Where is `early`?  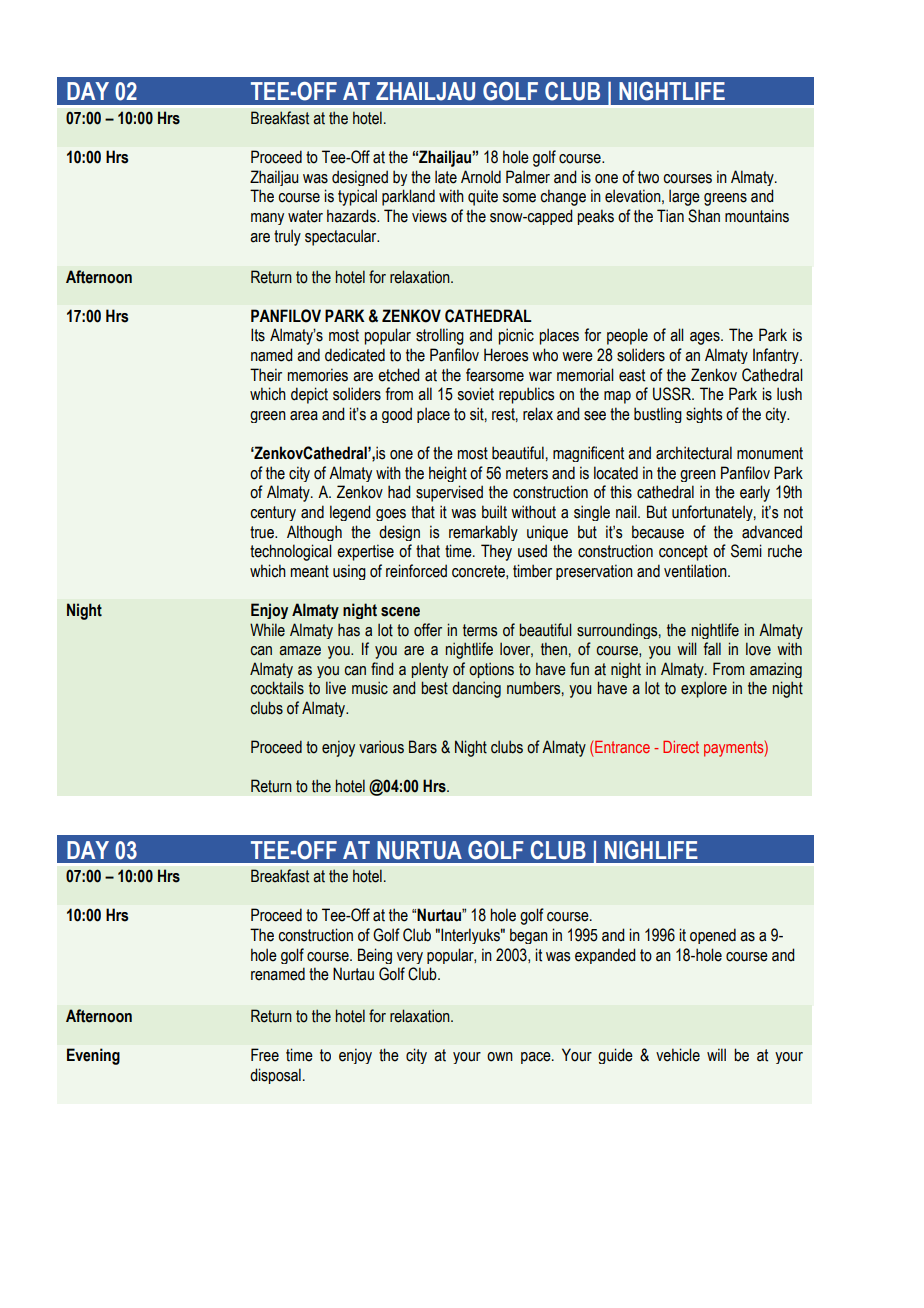 early is located at coordinates (755, 493).
